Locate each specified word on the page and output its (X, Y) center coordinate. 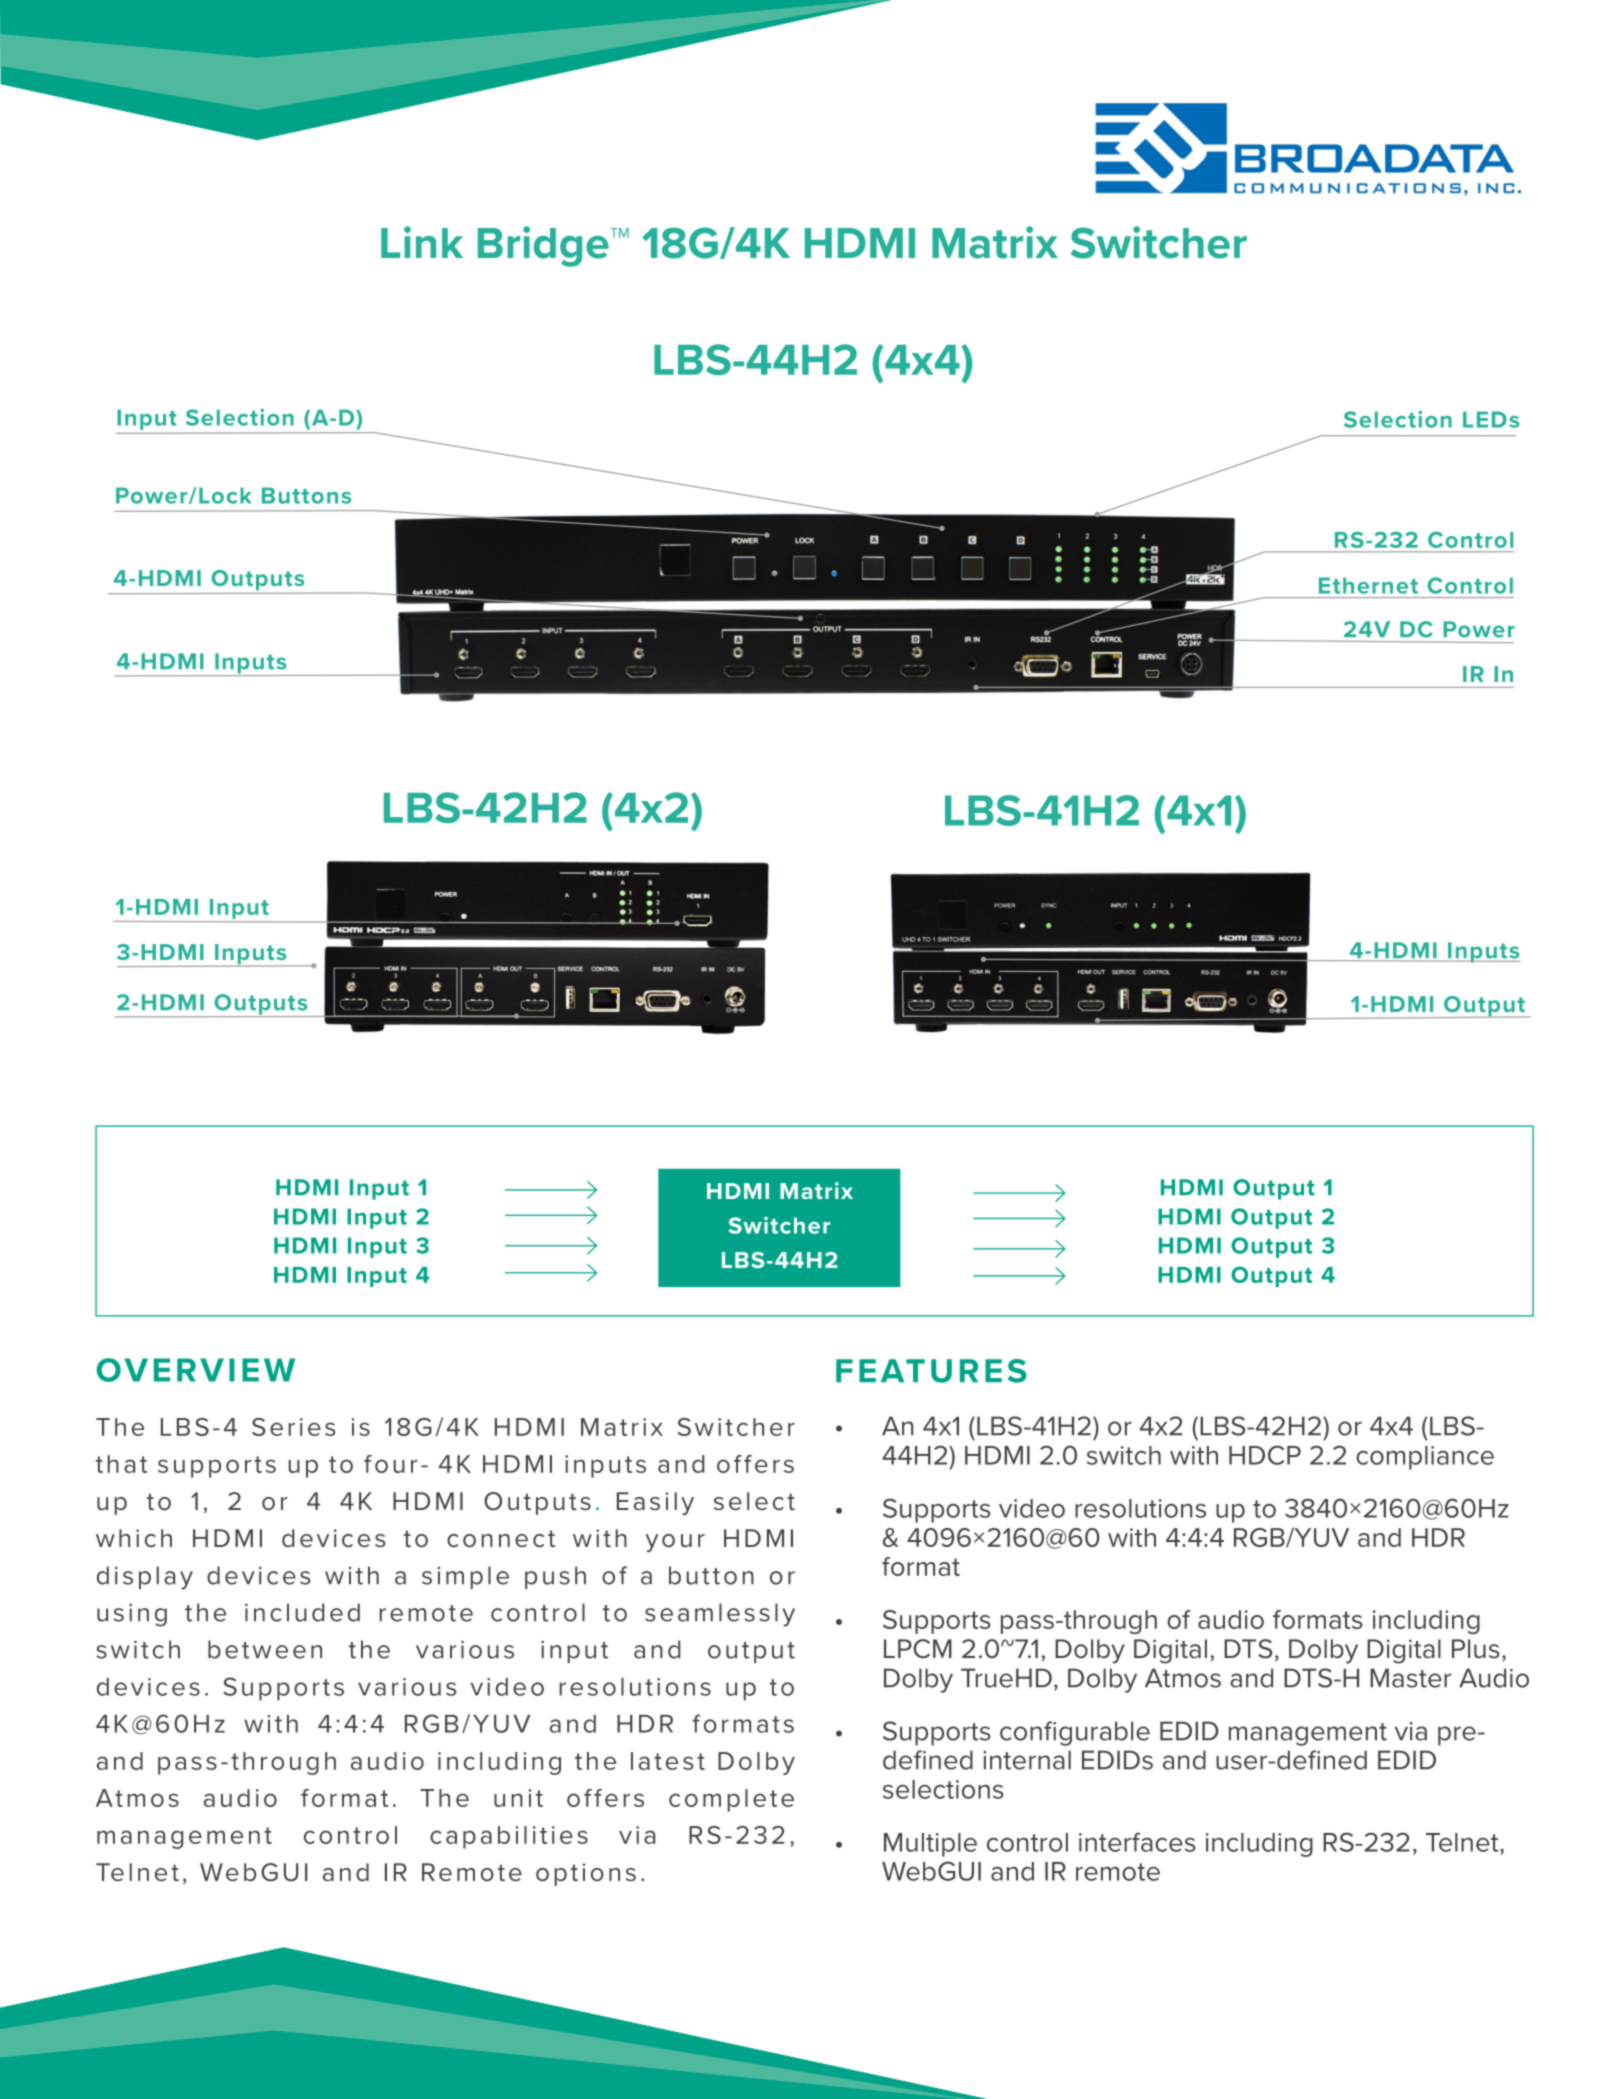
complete (731, 1800)
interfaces (1137, 1842)
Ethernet (1368, 585)
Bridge (544, 246)
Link (422, 242)
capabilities (509, 1837)
